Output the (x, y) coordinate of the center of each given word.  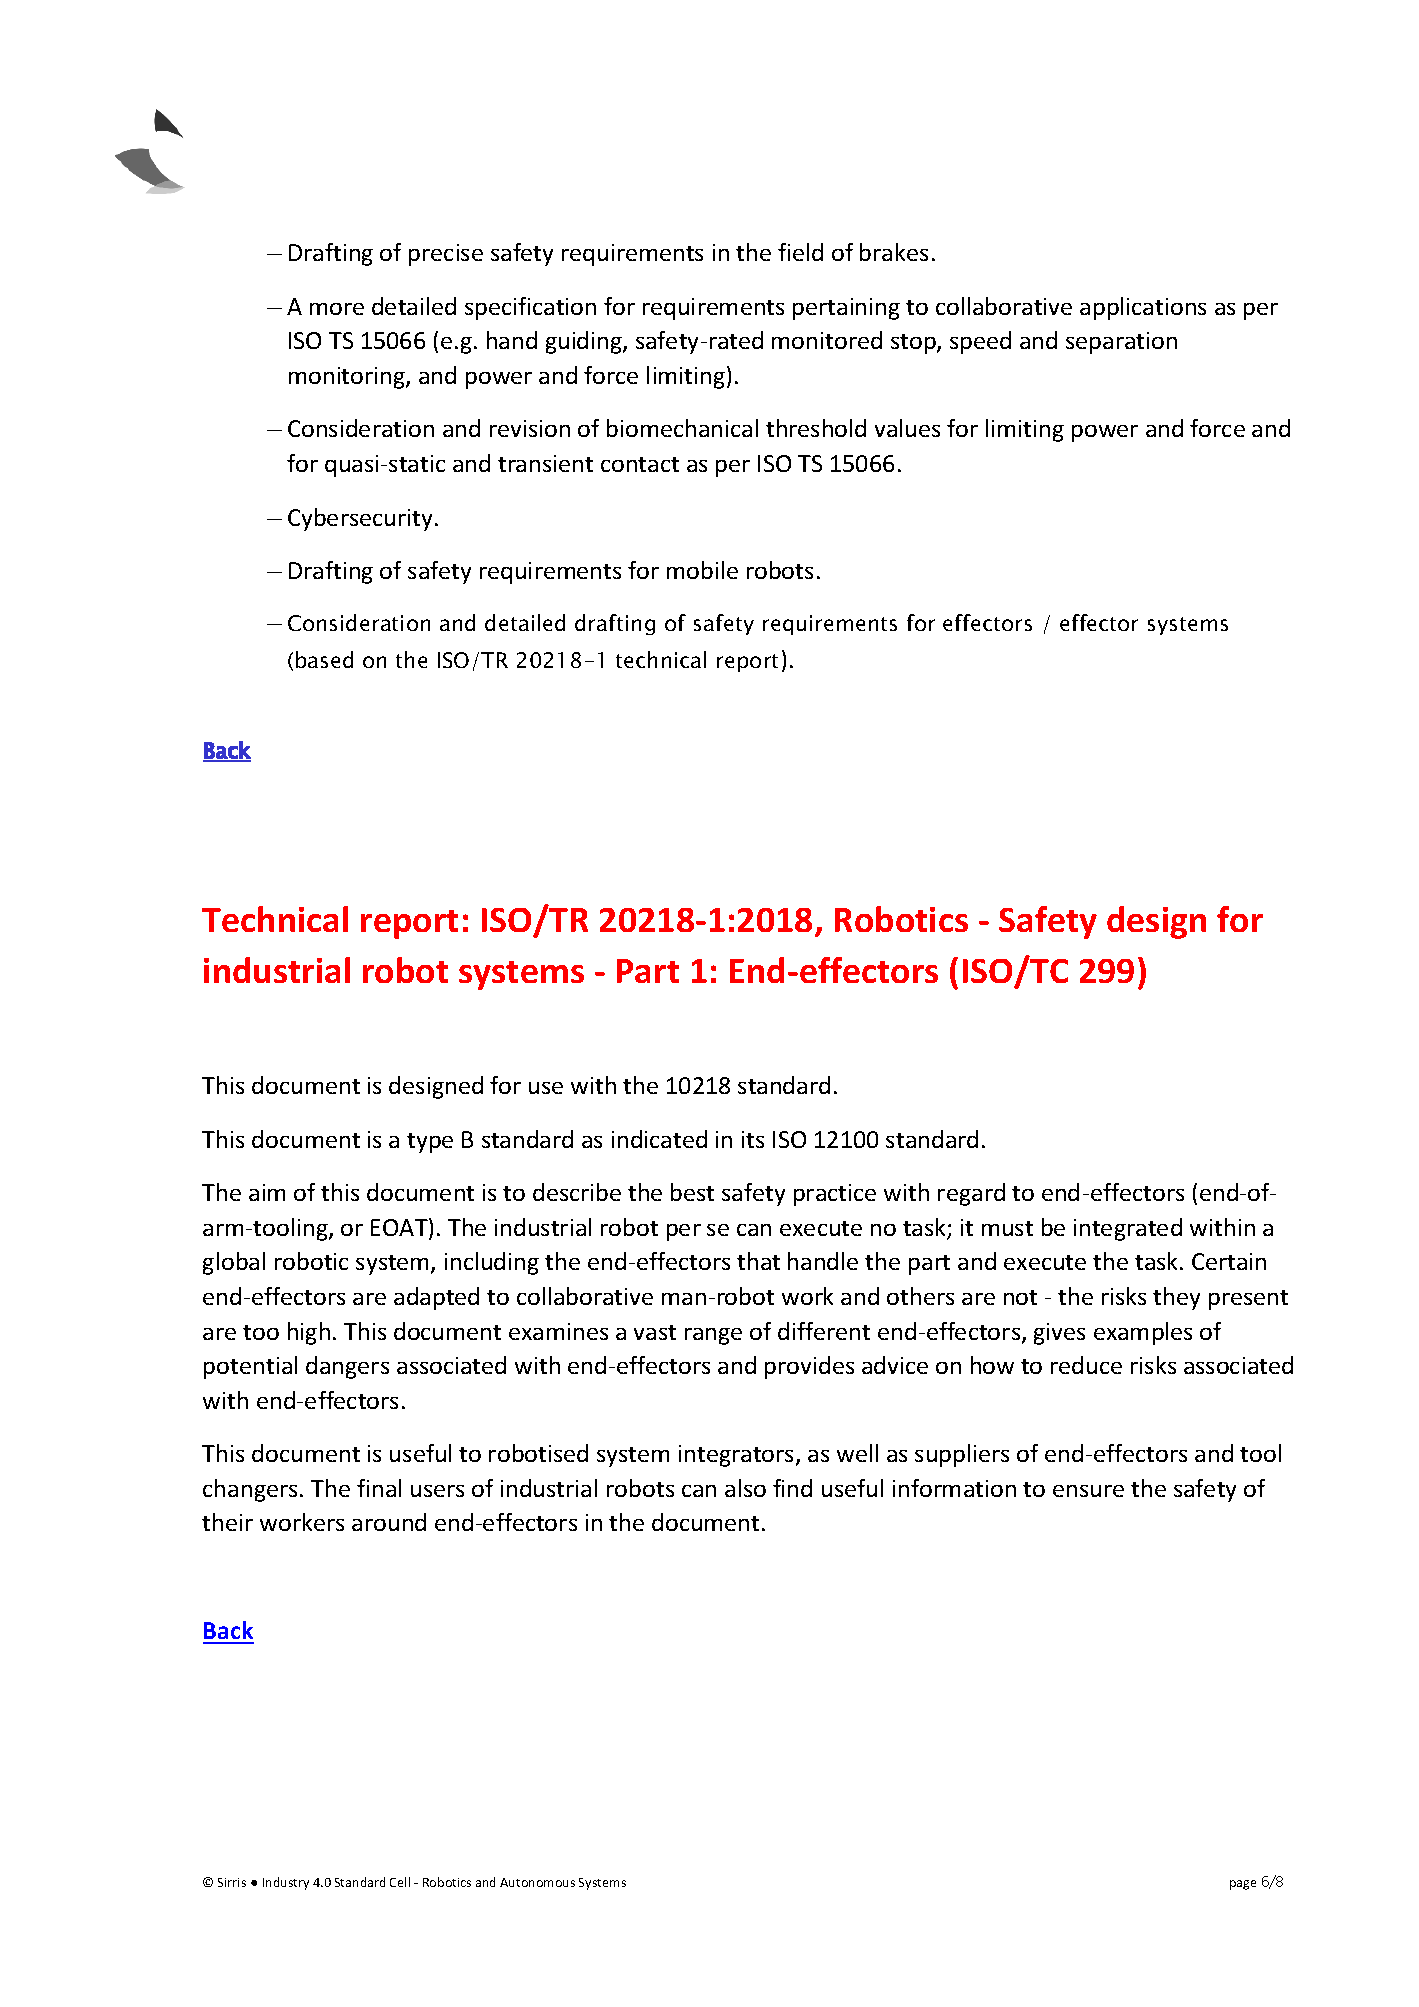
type (430, 1143)
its (753, 1139)
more (337, 309)
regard (971, 1194)
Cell (400, 1882)
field (800, 252)
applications (1143, 308)
